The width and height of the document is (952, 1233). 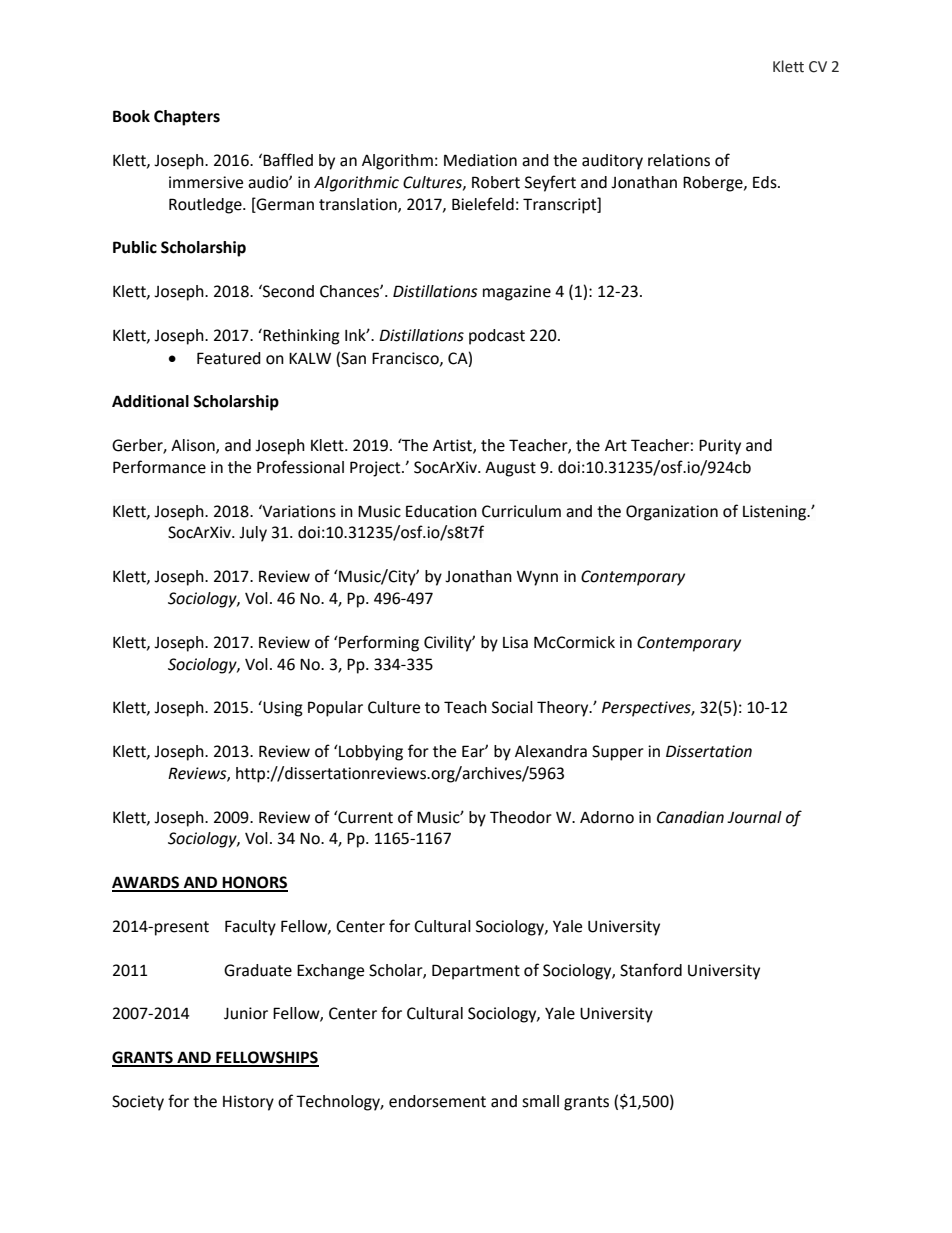 I want to click on Performance, so click(x=159, y=467).
